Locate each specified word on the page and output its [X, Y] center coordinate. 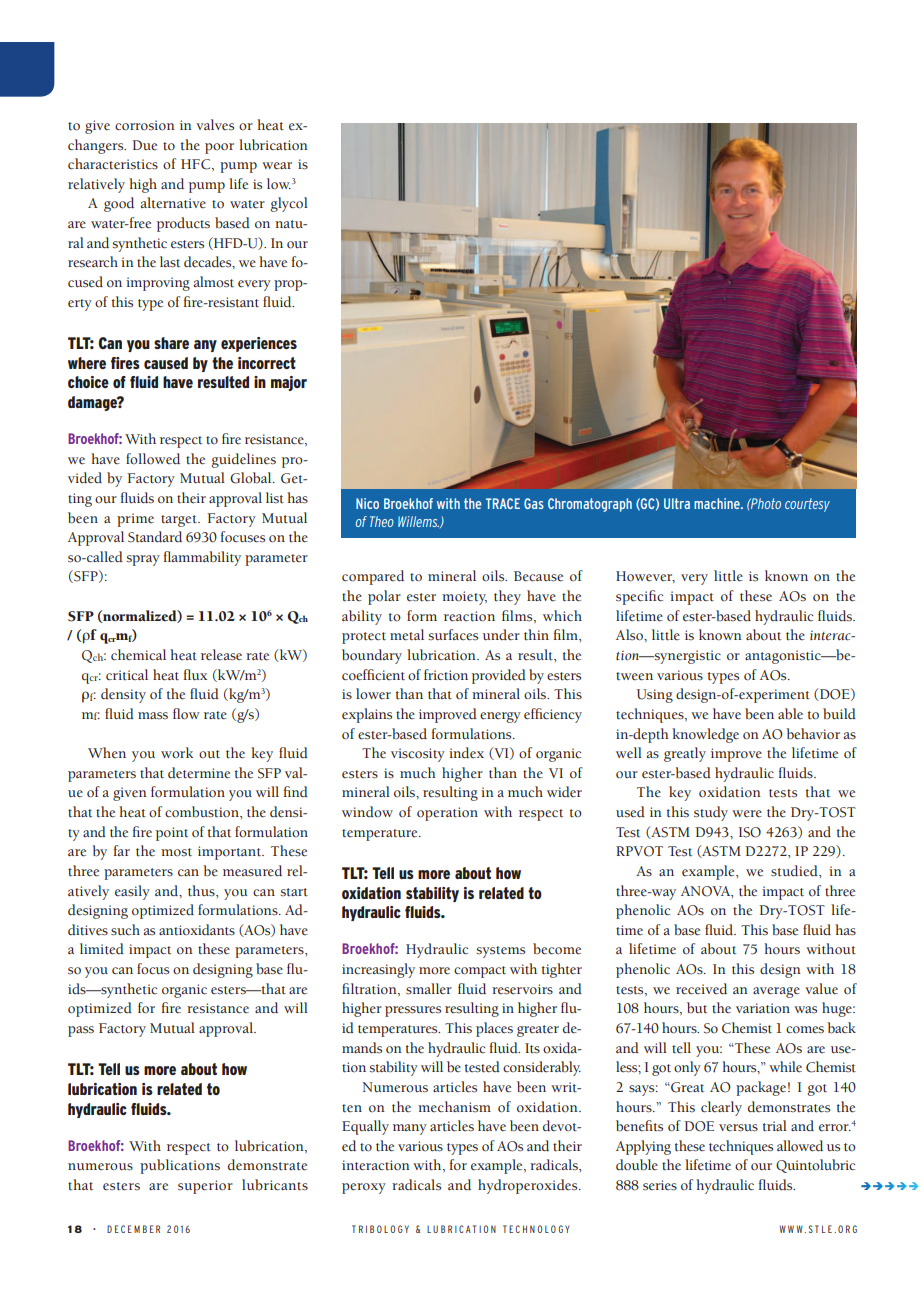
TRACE [503, 503]
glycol [289, 204]
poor [219, 148]
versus [738, 1128]
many [410, 1129]
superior [205, 1187]
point [172, 834]
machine [718, 503]
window [367, 811]
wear [277, 165]
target [180, 521]
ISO [749, 832]
